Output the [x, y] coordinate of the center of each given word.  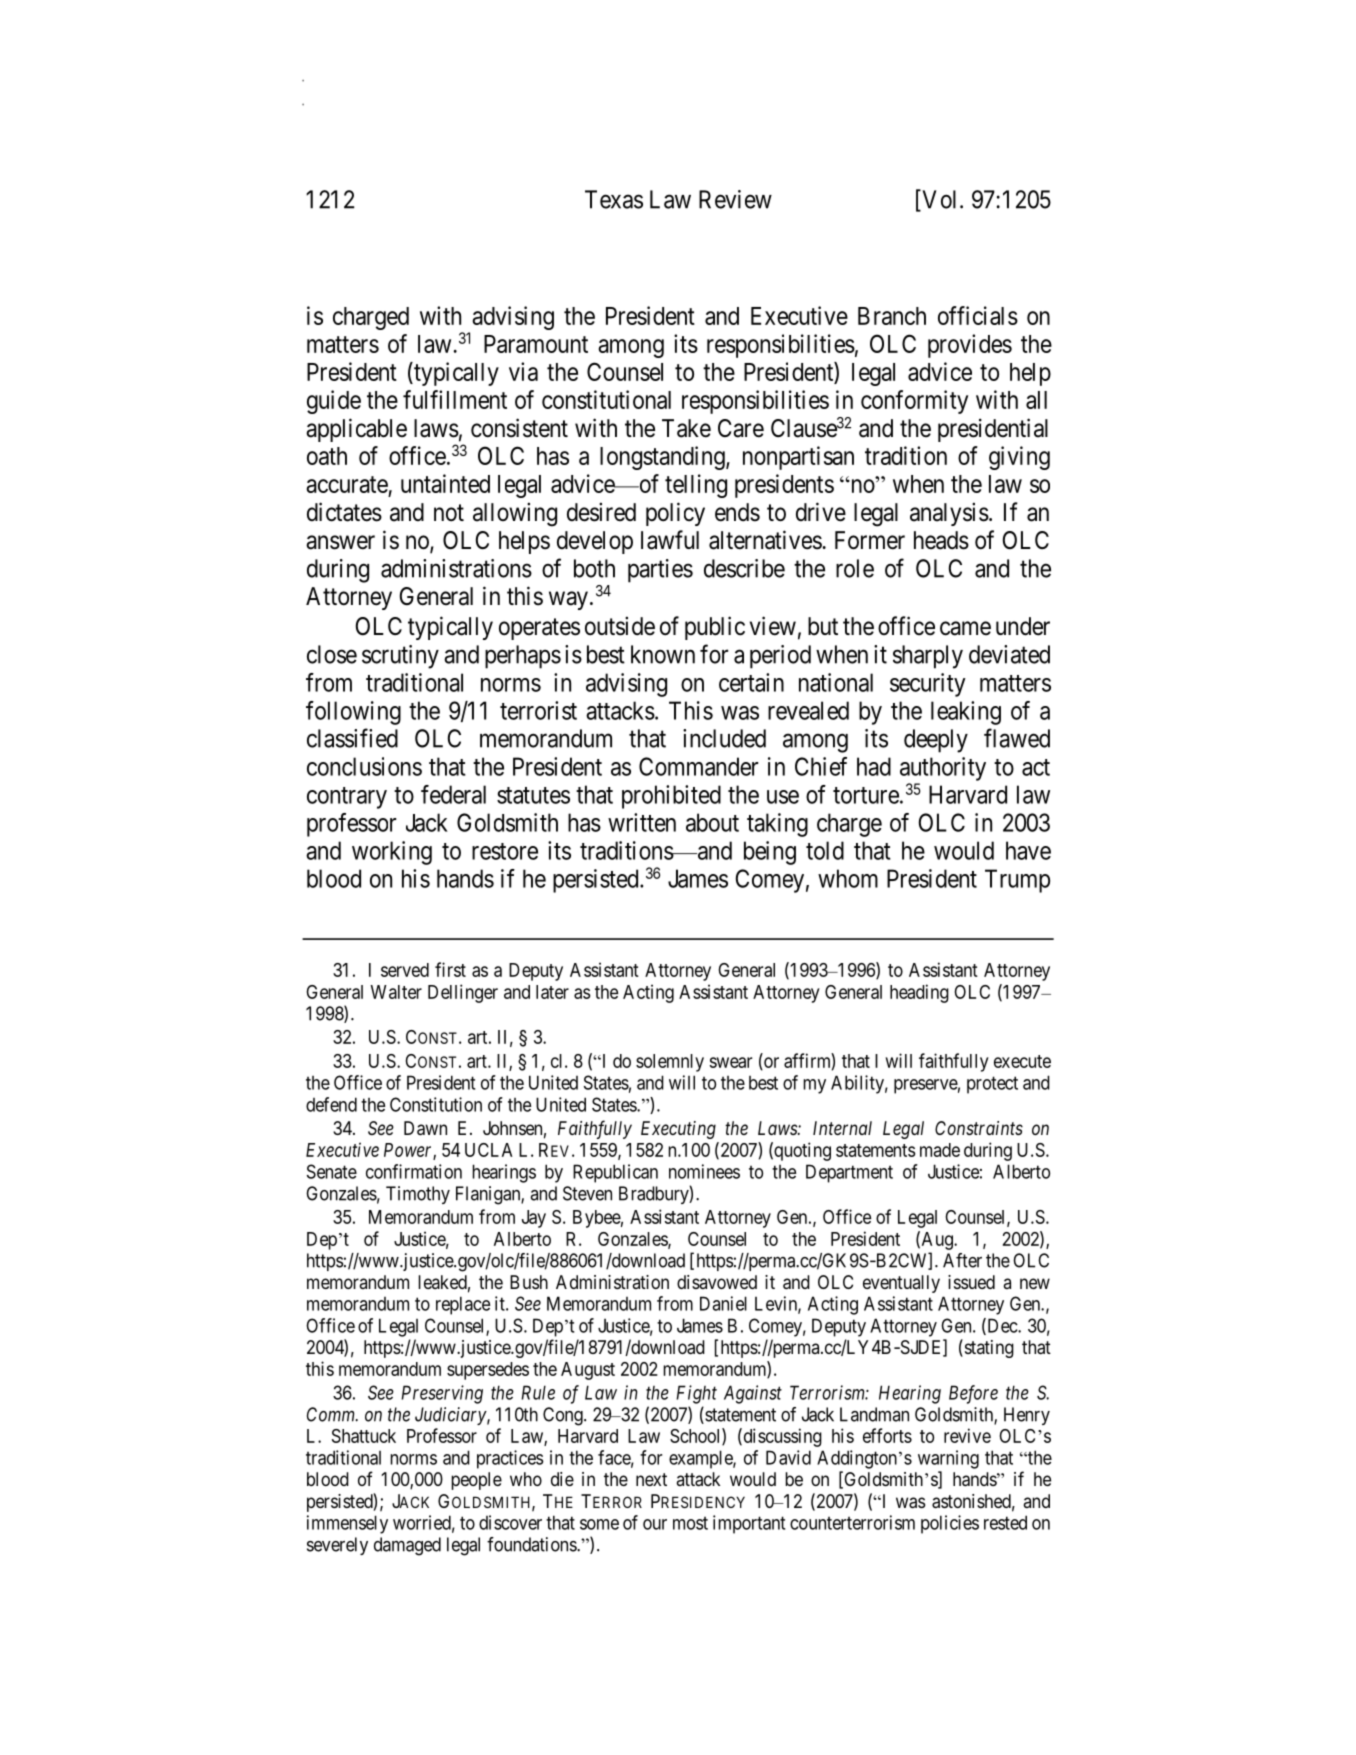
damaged [407, 1546]
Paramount [536, 344]
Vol [938, 200]
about [712, 822]
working [392, 853]
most [690, 1523]
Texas [614, 199]
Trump [1017, 881]
